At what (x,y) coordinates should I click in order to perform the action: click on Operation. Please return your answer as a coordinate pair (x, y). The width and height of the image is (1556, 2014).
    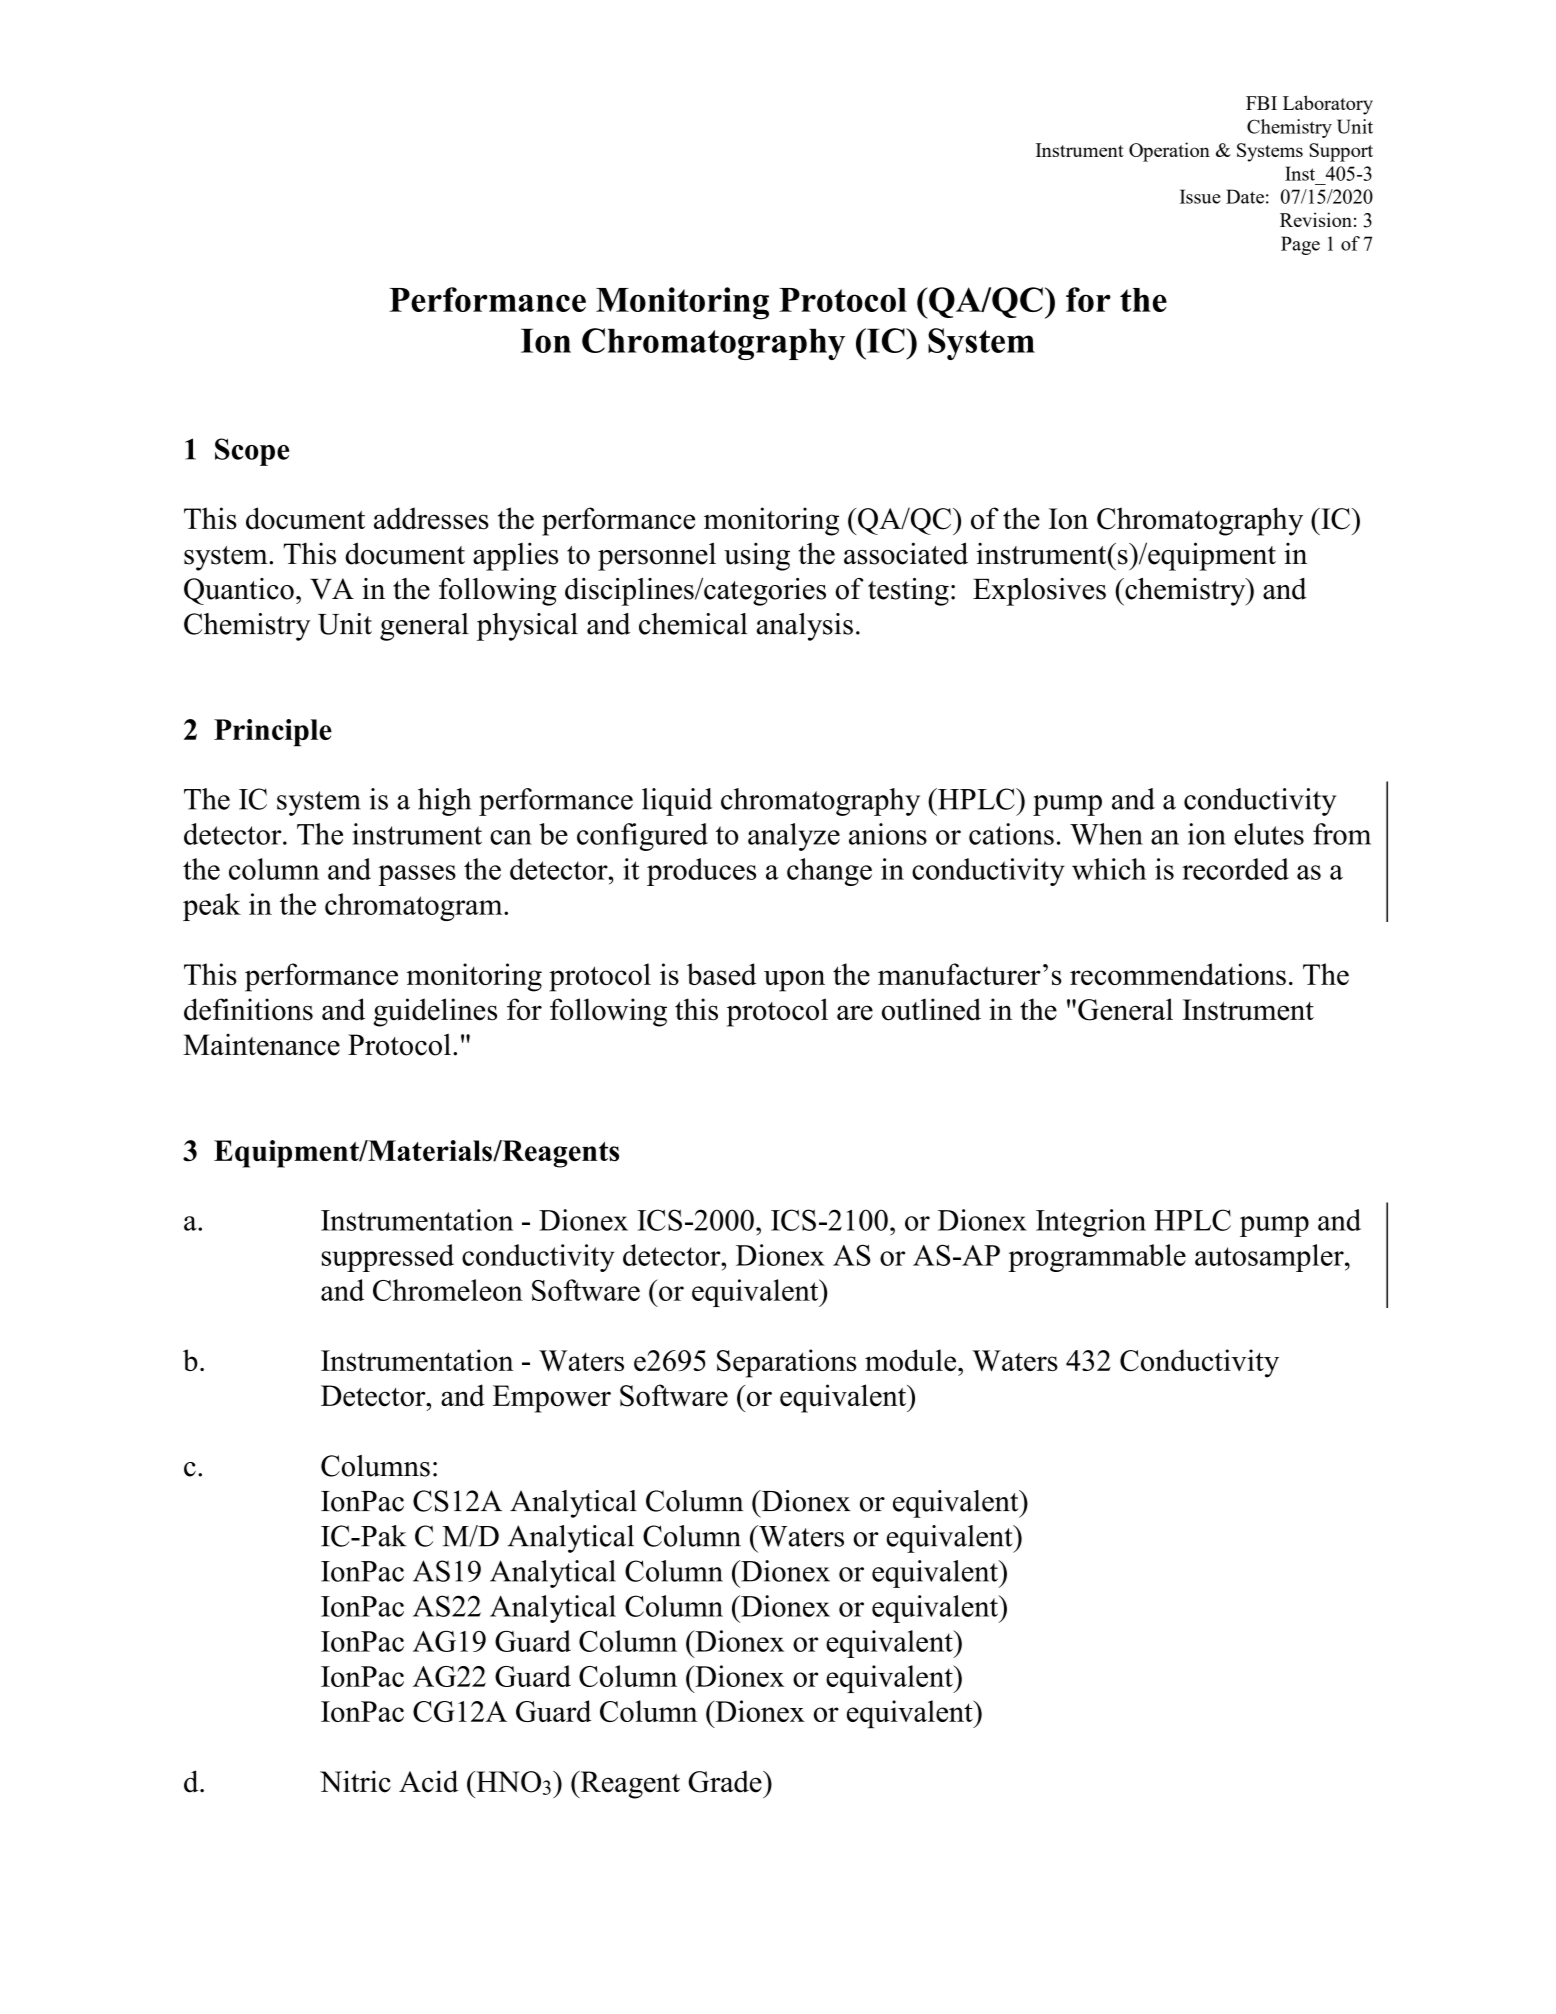
    Looking at the image, I should click on (1169, 152).
